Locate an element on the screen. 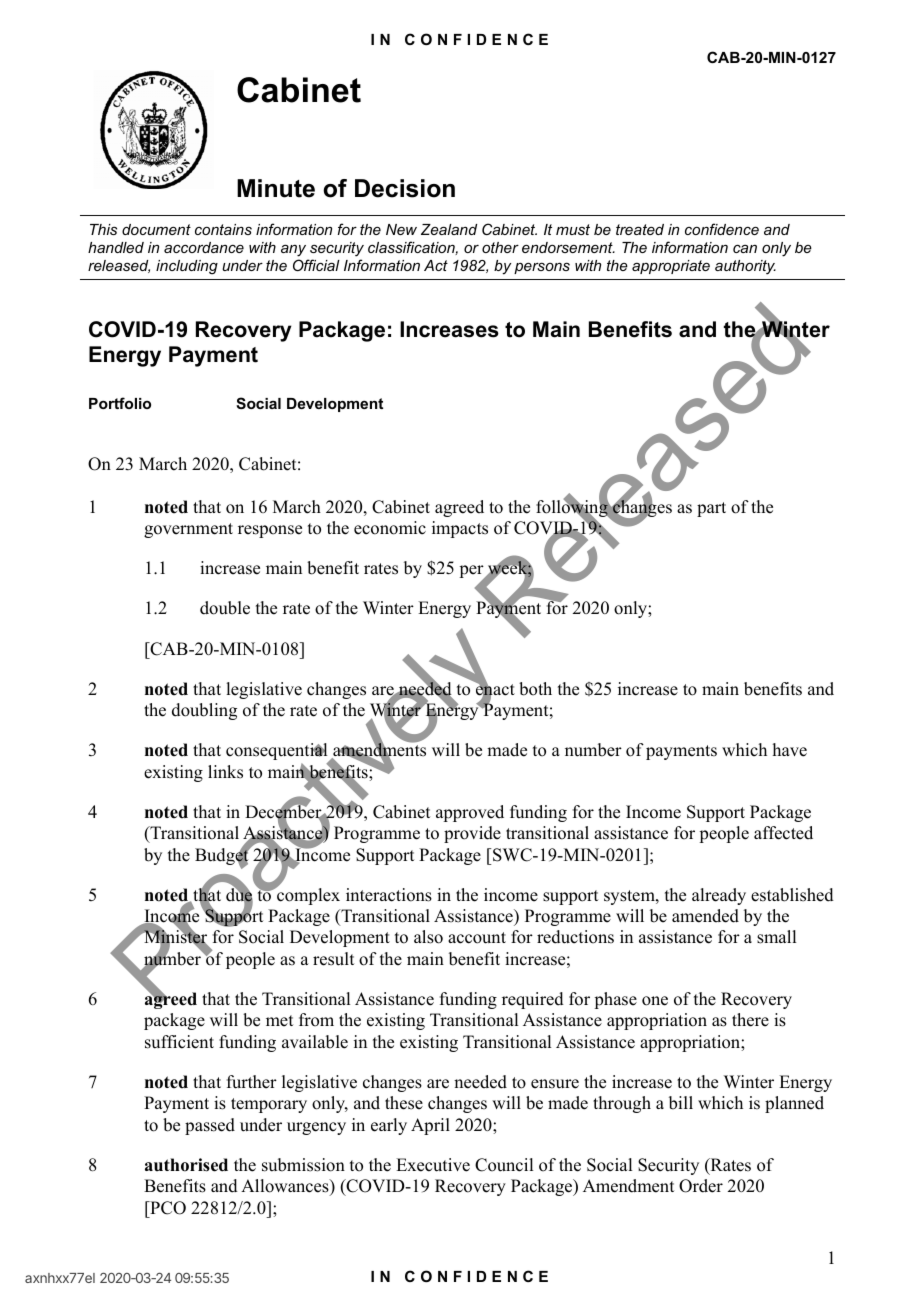 This screenshot has width=924, height=1308. Executive is located at coordinates (433, 1165).
